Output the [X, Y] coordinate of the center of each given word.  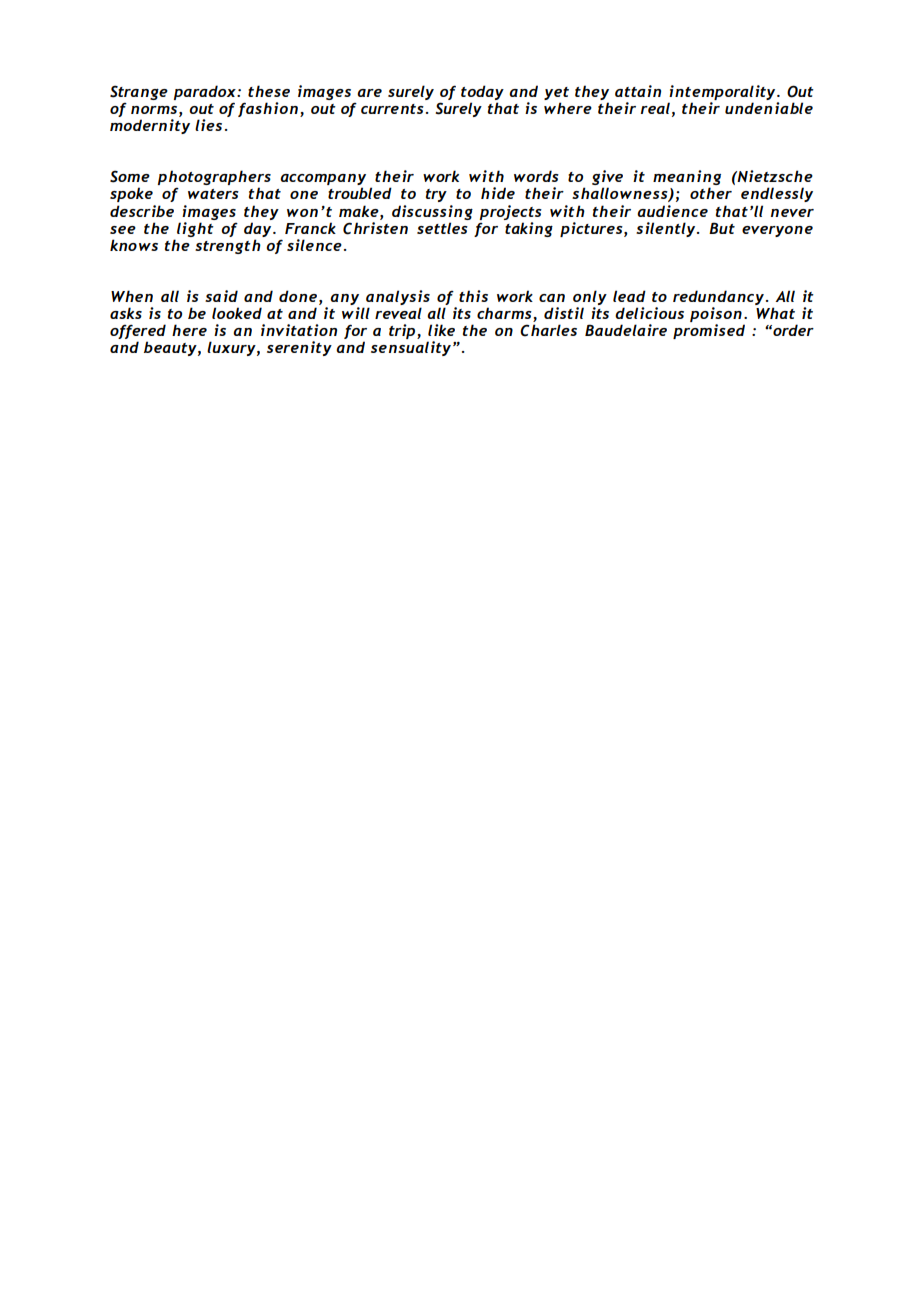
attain [638, 91]
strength [228, 246]
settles [442, 228]
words [536, 176]
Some [130, 176]
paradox [205, 92]
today [482, 92]
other [711, 193]
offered [138, 333]
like [441, 330]
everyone [777, 231]
